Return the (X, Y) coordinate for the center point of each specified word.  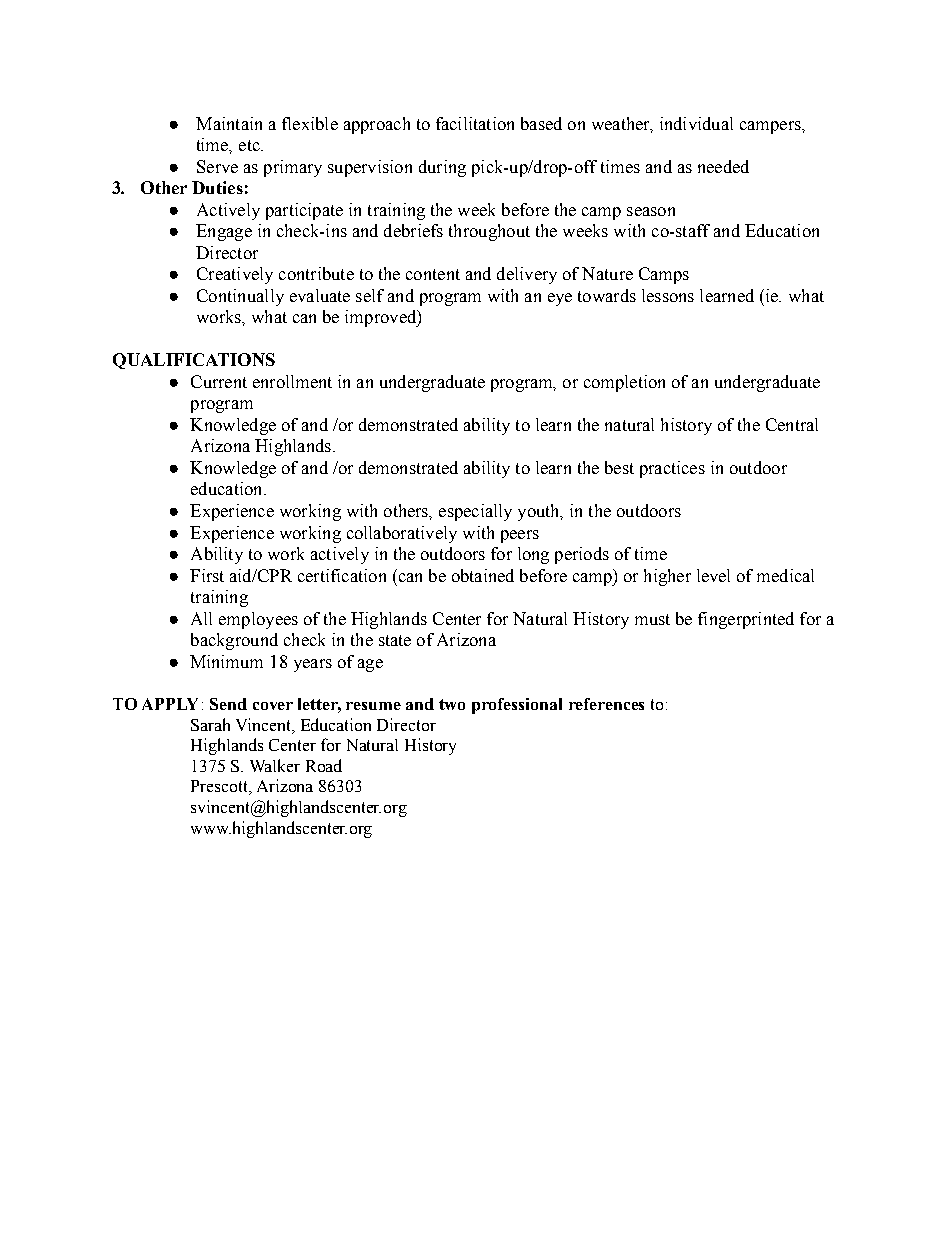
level (713, 575)
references (606, 704)
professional (517, 706)
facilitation (475, 123)
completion (624, 383)
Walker (275, 765)
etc (250, 145)
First (207, 575)
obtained (483, 575)
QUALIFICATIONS (194, 361)
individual (696, 123)
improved (382, 318)
